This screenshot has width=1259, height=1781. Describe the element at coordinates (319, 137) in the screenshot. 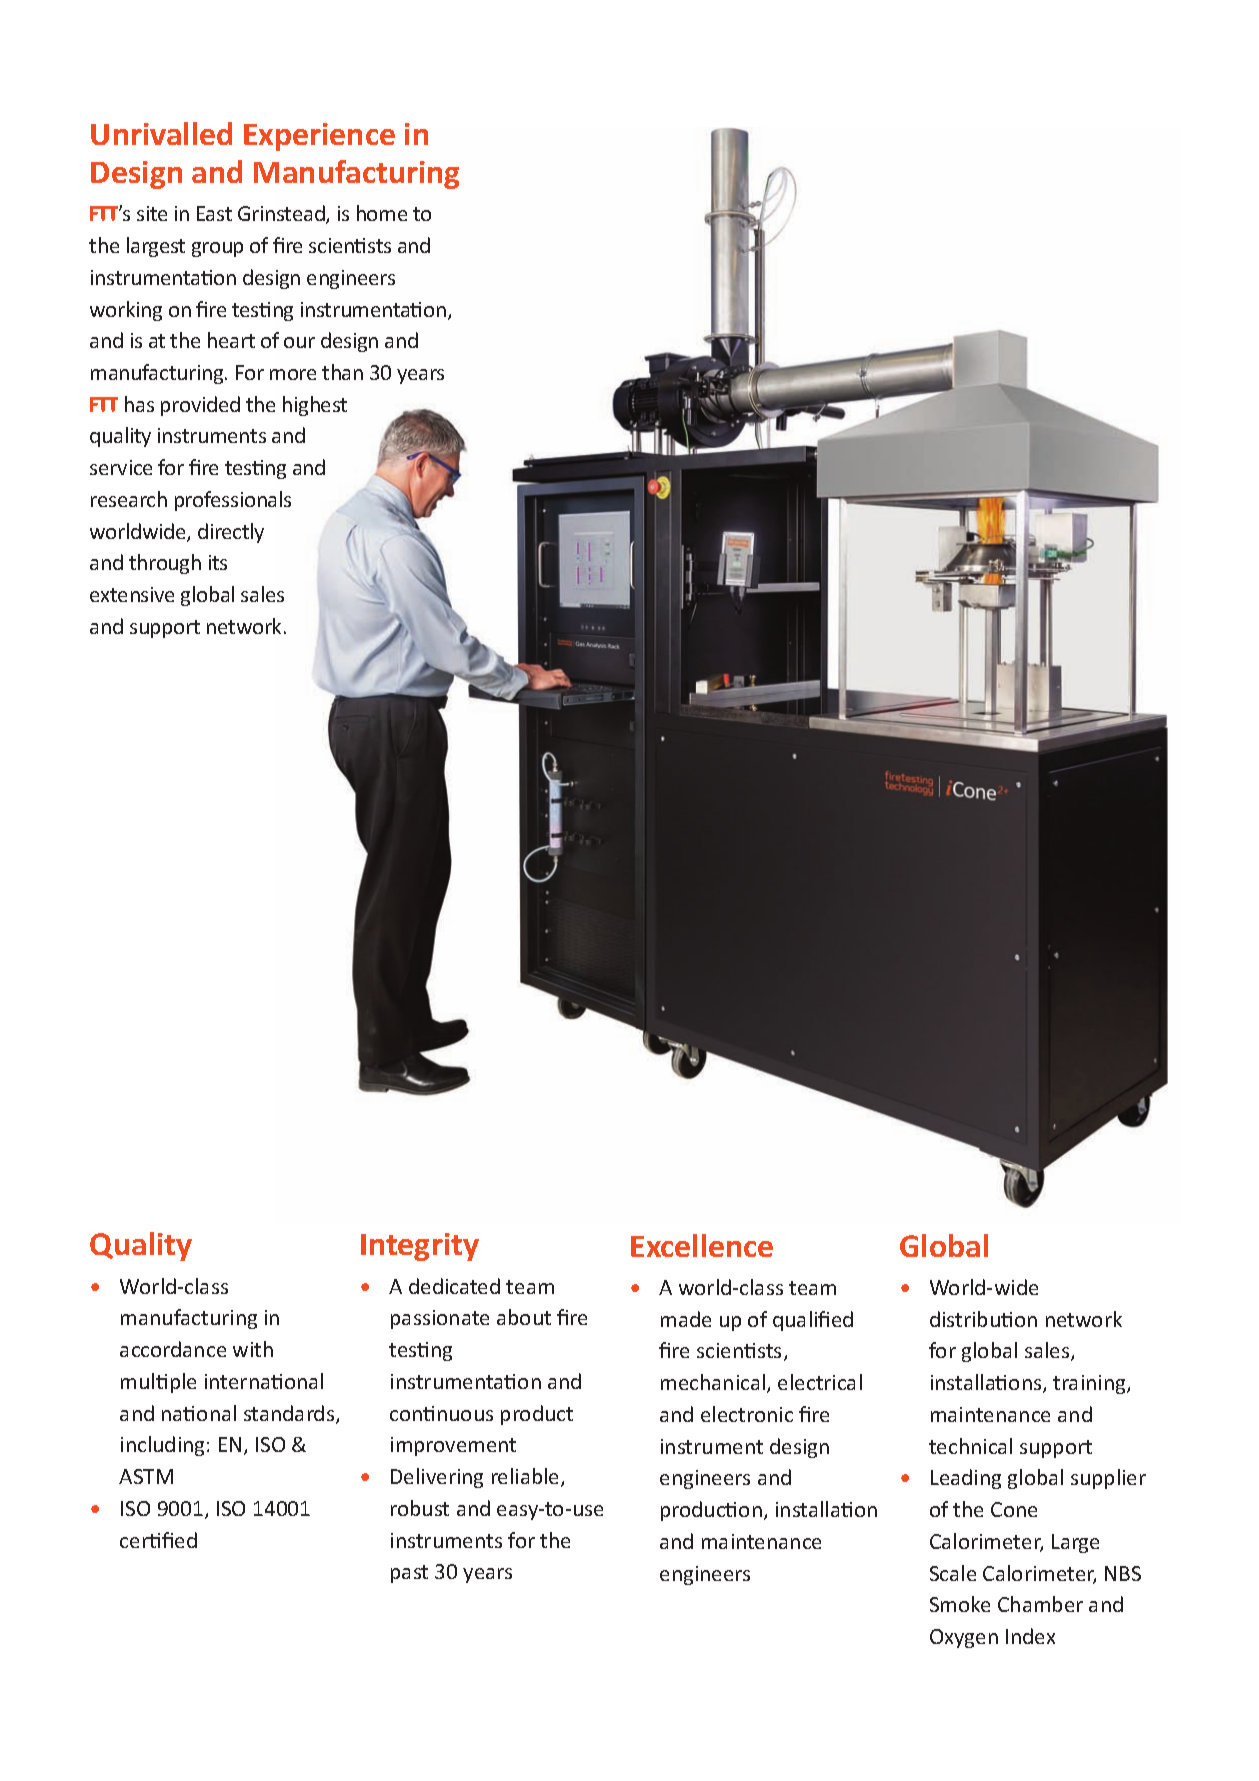

I see `Experience` at that location.
